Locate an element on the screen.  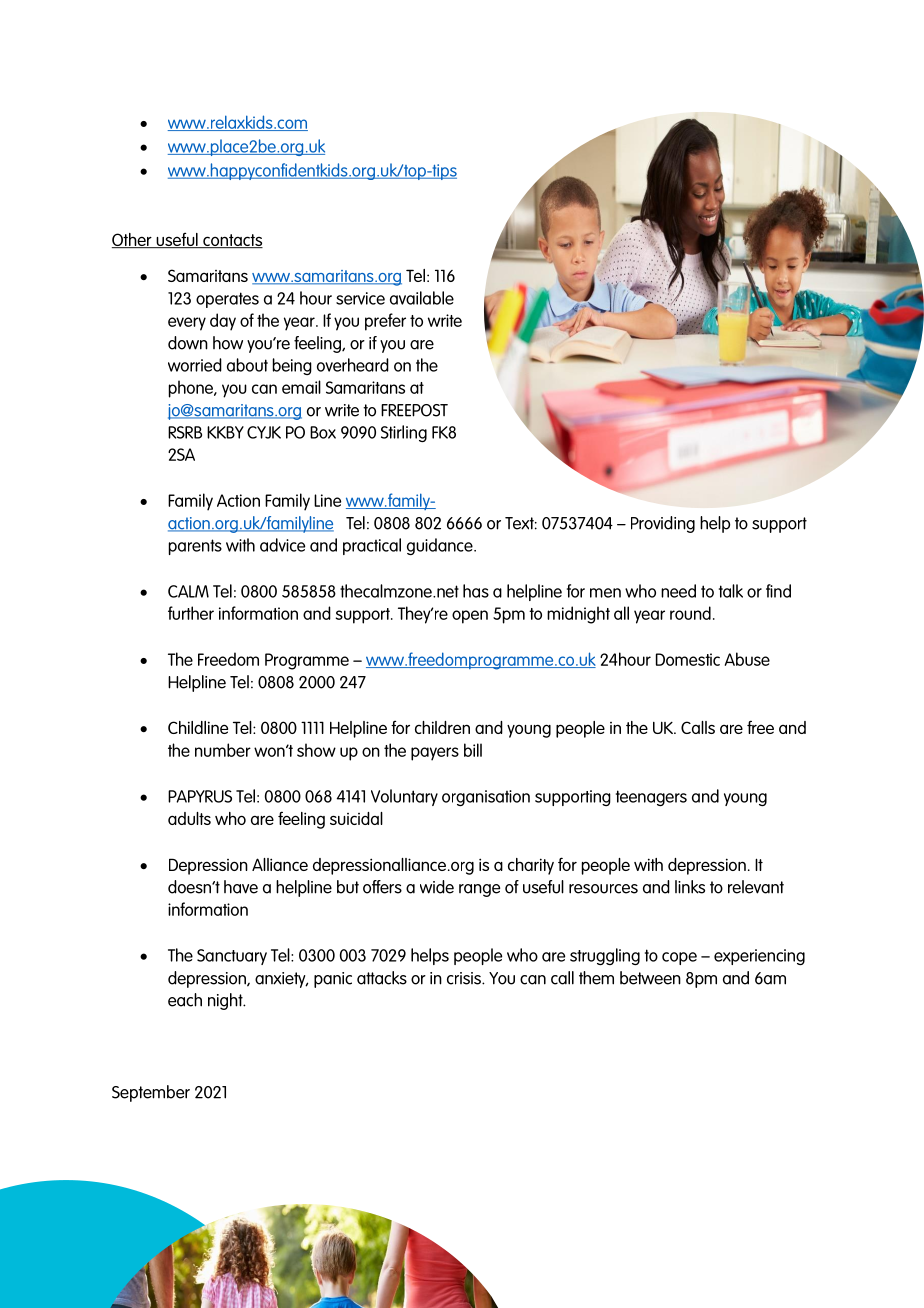
range is located at coordinates (479, 890).
